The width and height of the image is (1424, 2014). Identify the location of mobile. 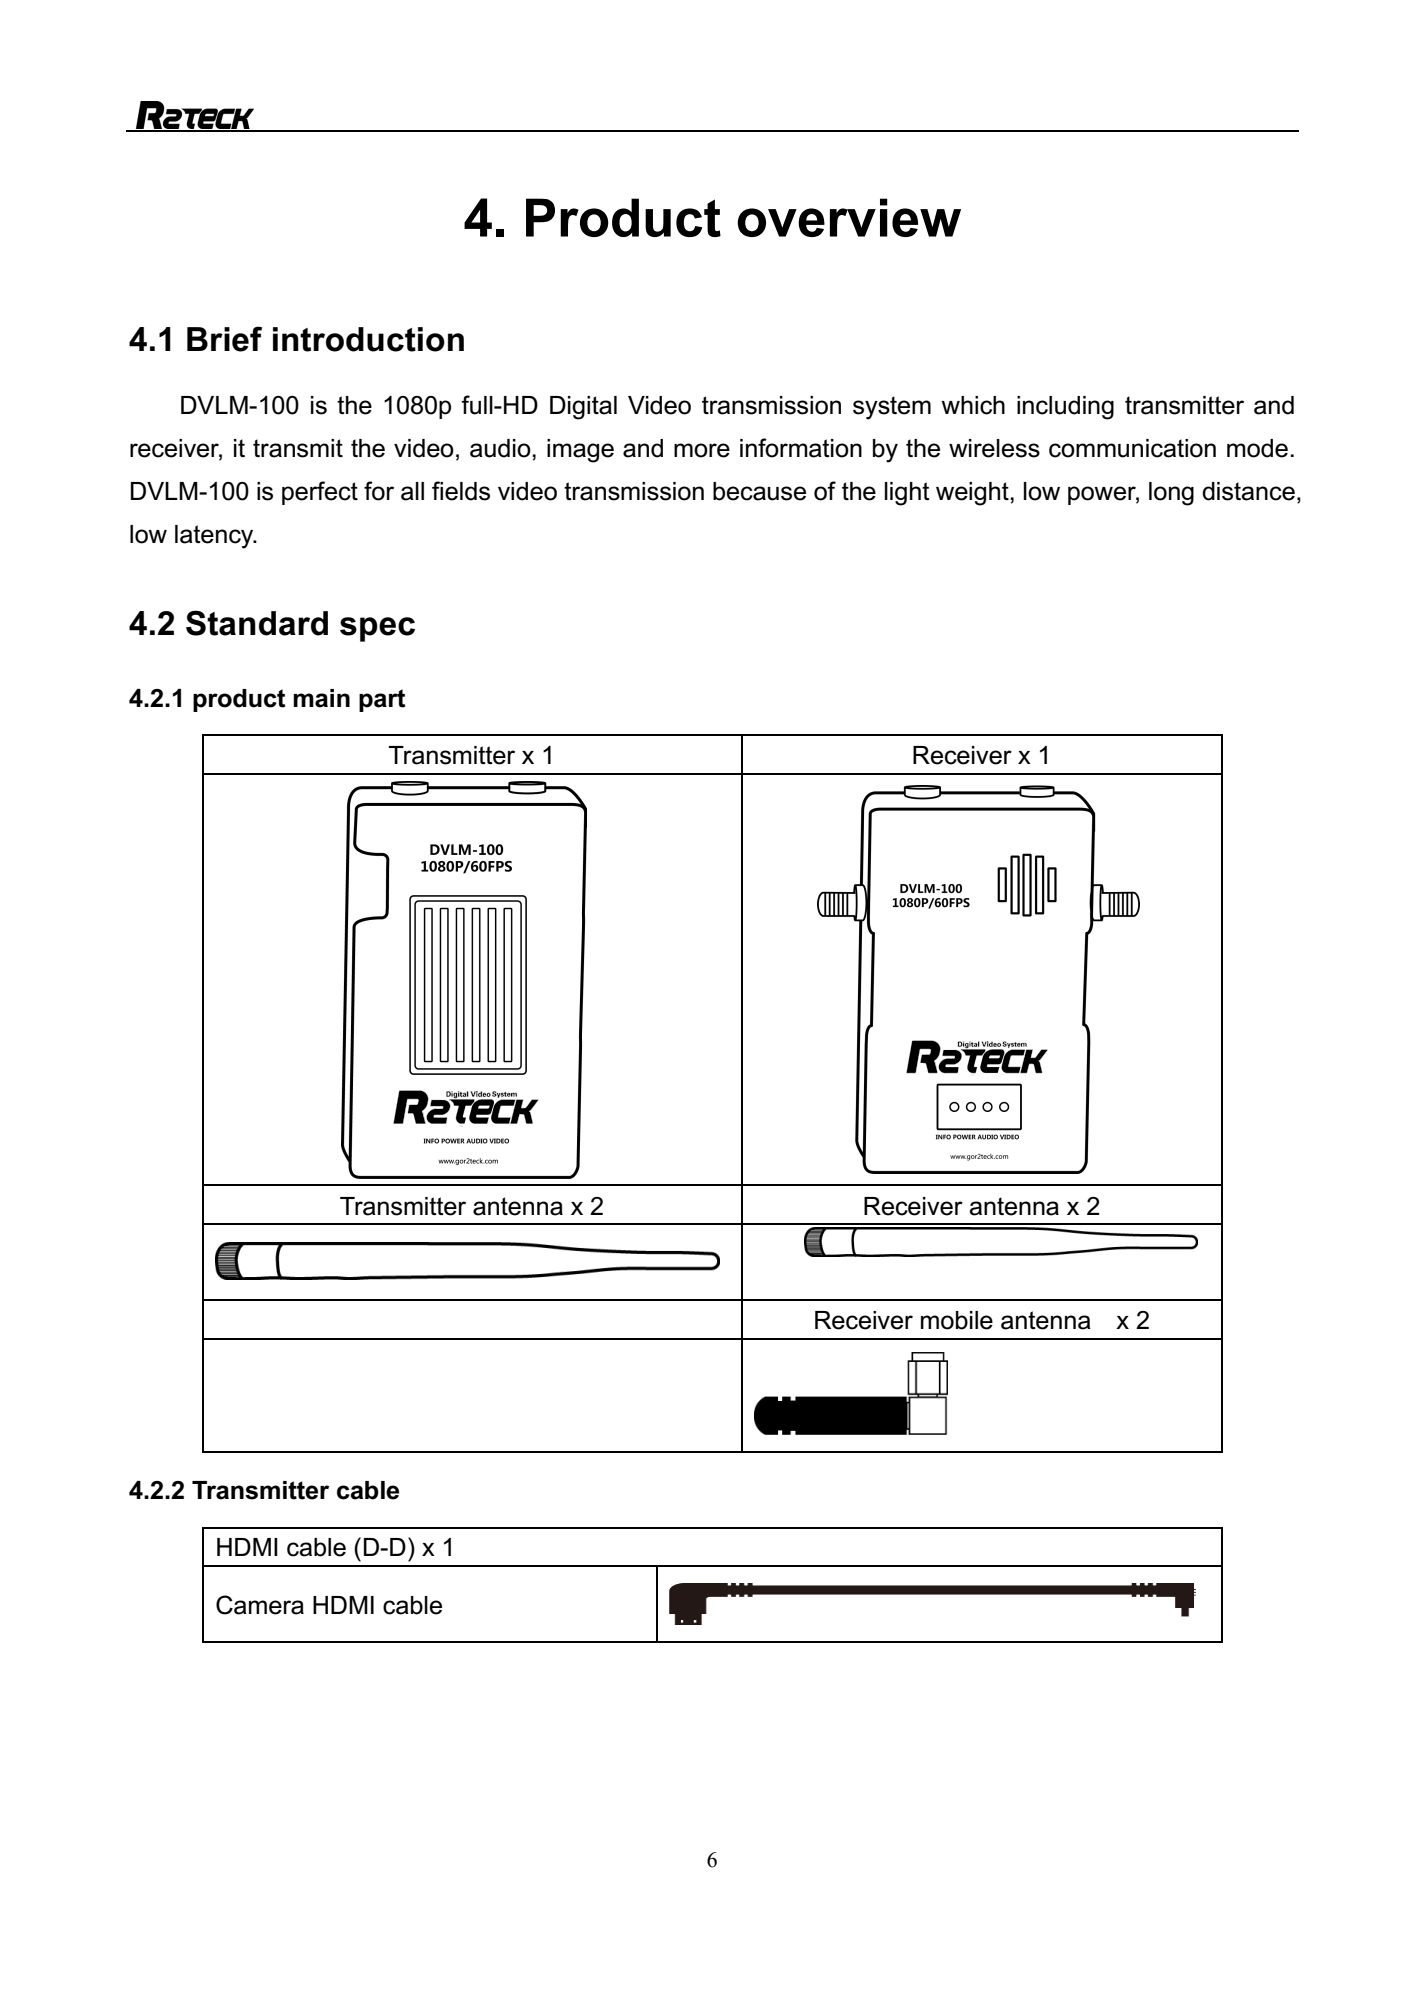
(957, 1320).
